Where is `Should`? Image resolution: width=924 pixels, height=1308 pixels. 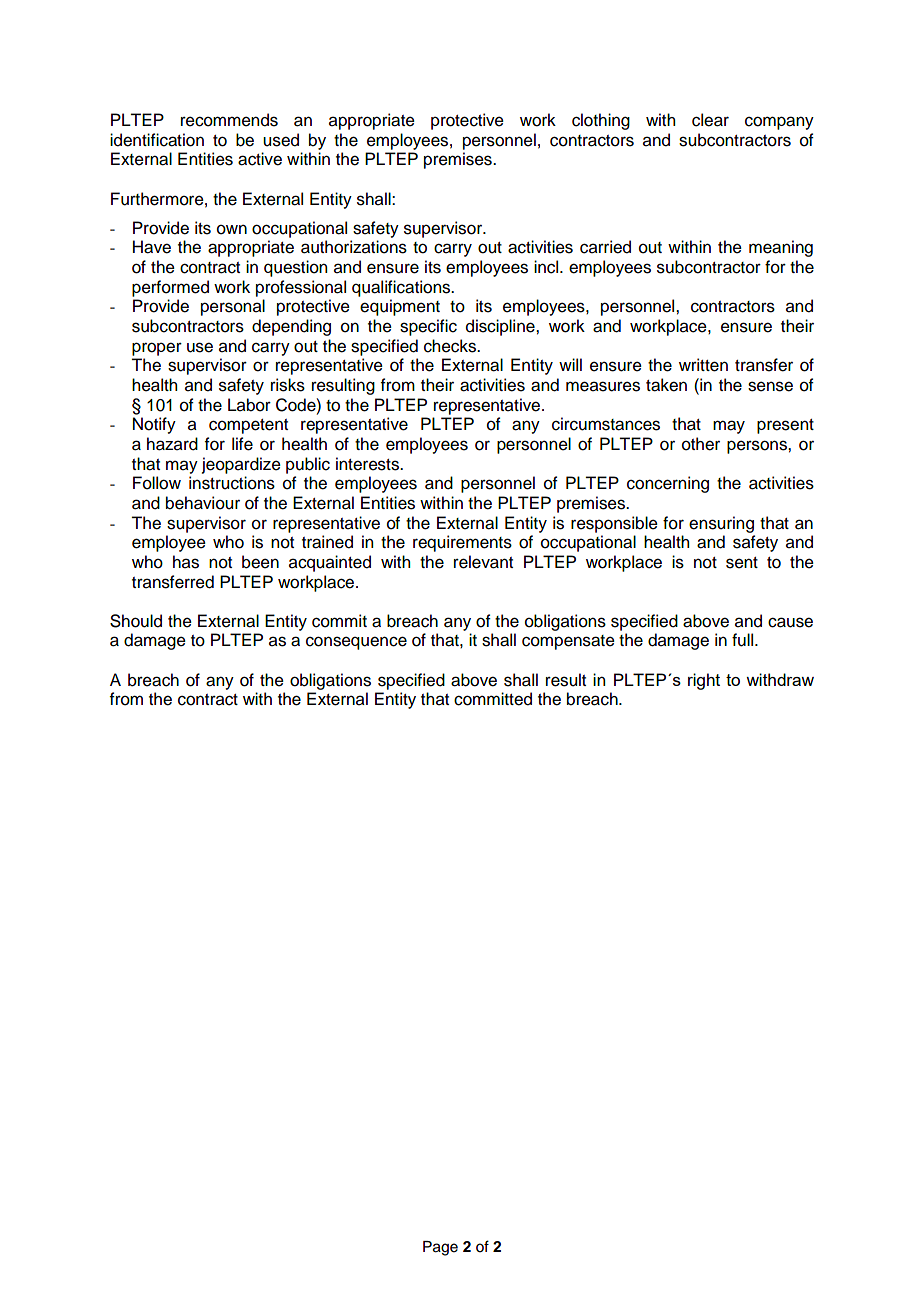
Should is located at coordinates (136, 621).
